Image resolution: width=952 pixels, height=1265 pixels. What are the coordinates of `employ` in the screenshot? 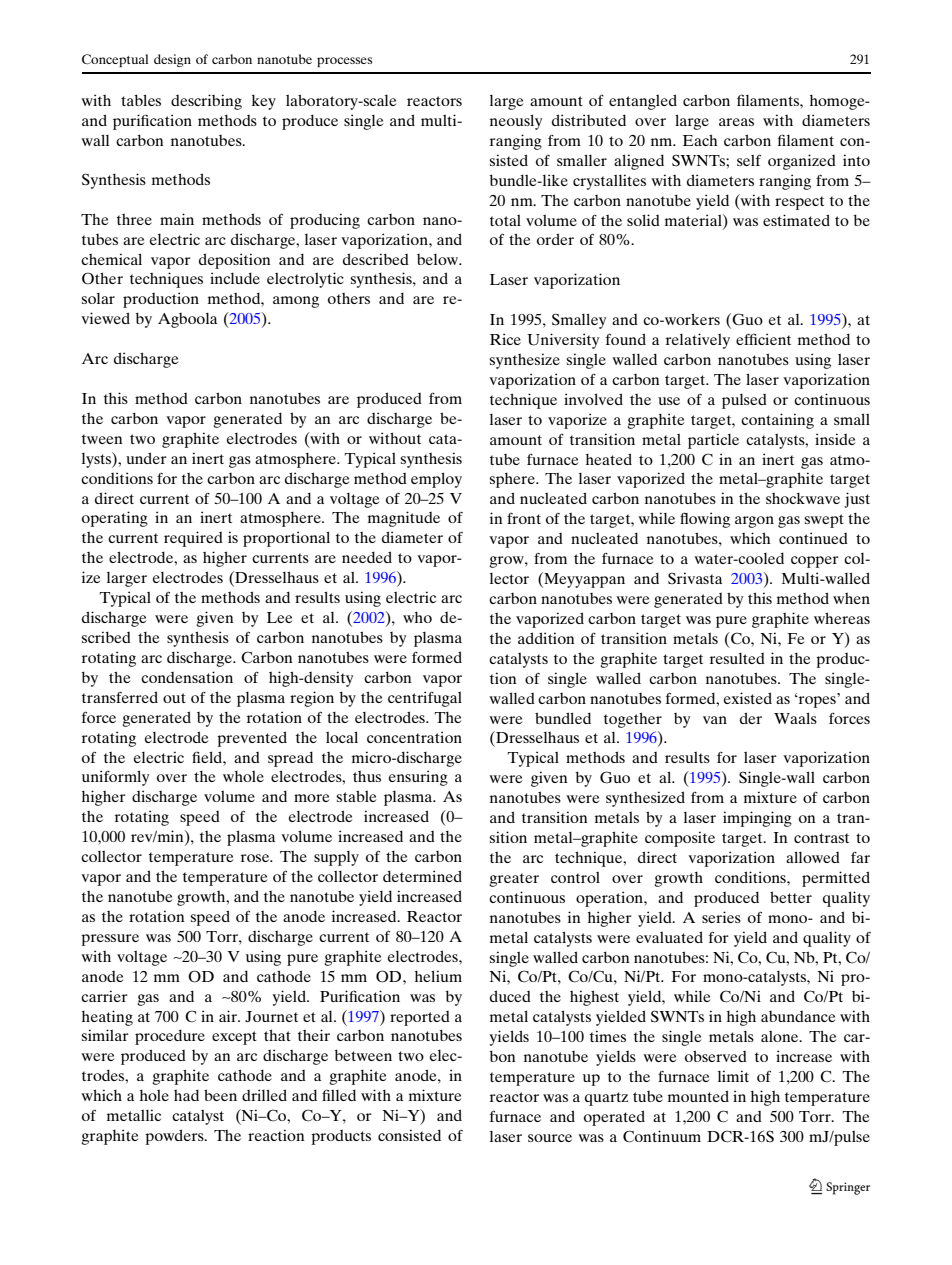 It's located at (436, 480).
